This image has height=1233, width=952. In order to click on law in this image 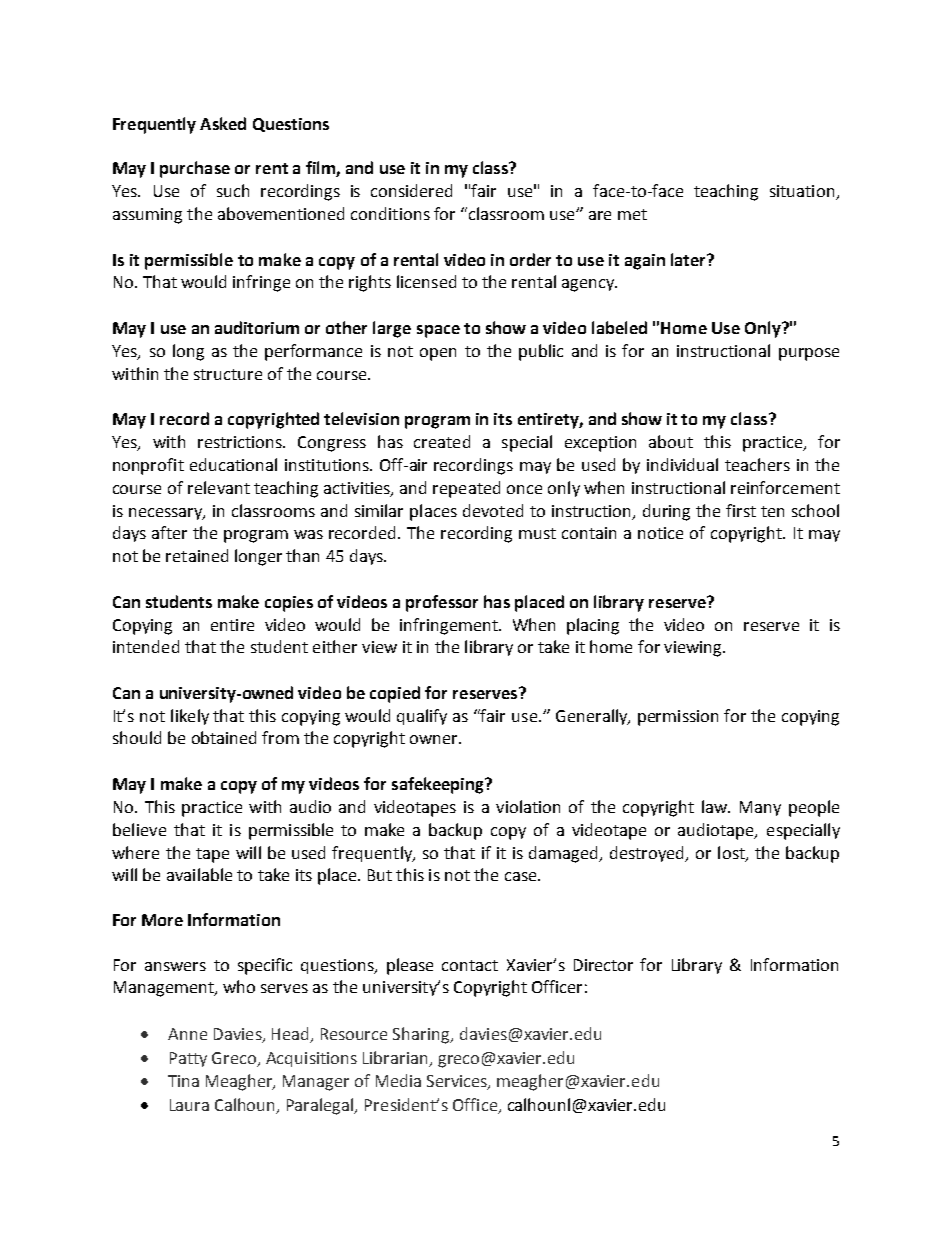, I will do `click(715, 806)`.
